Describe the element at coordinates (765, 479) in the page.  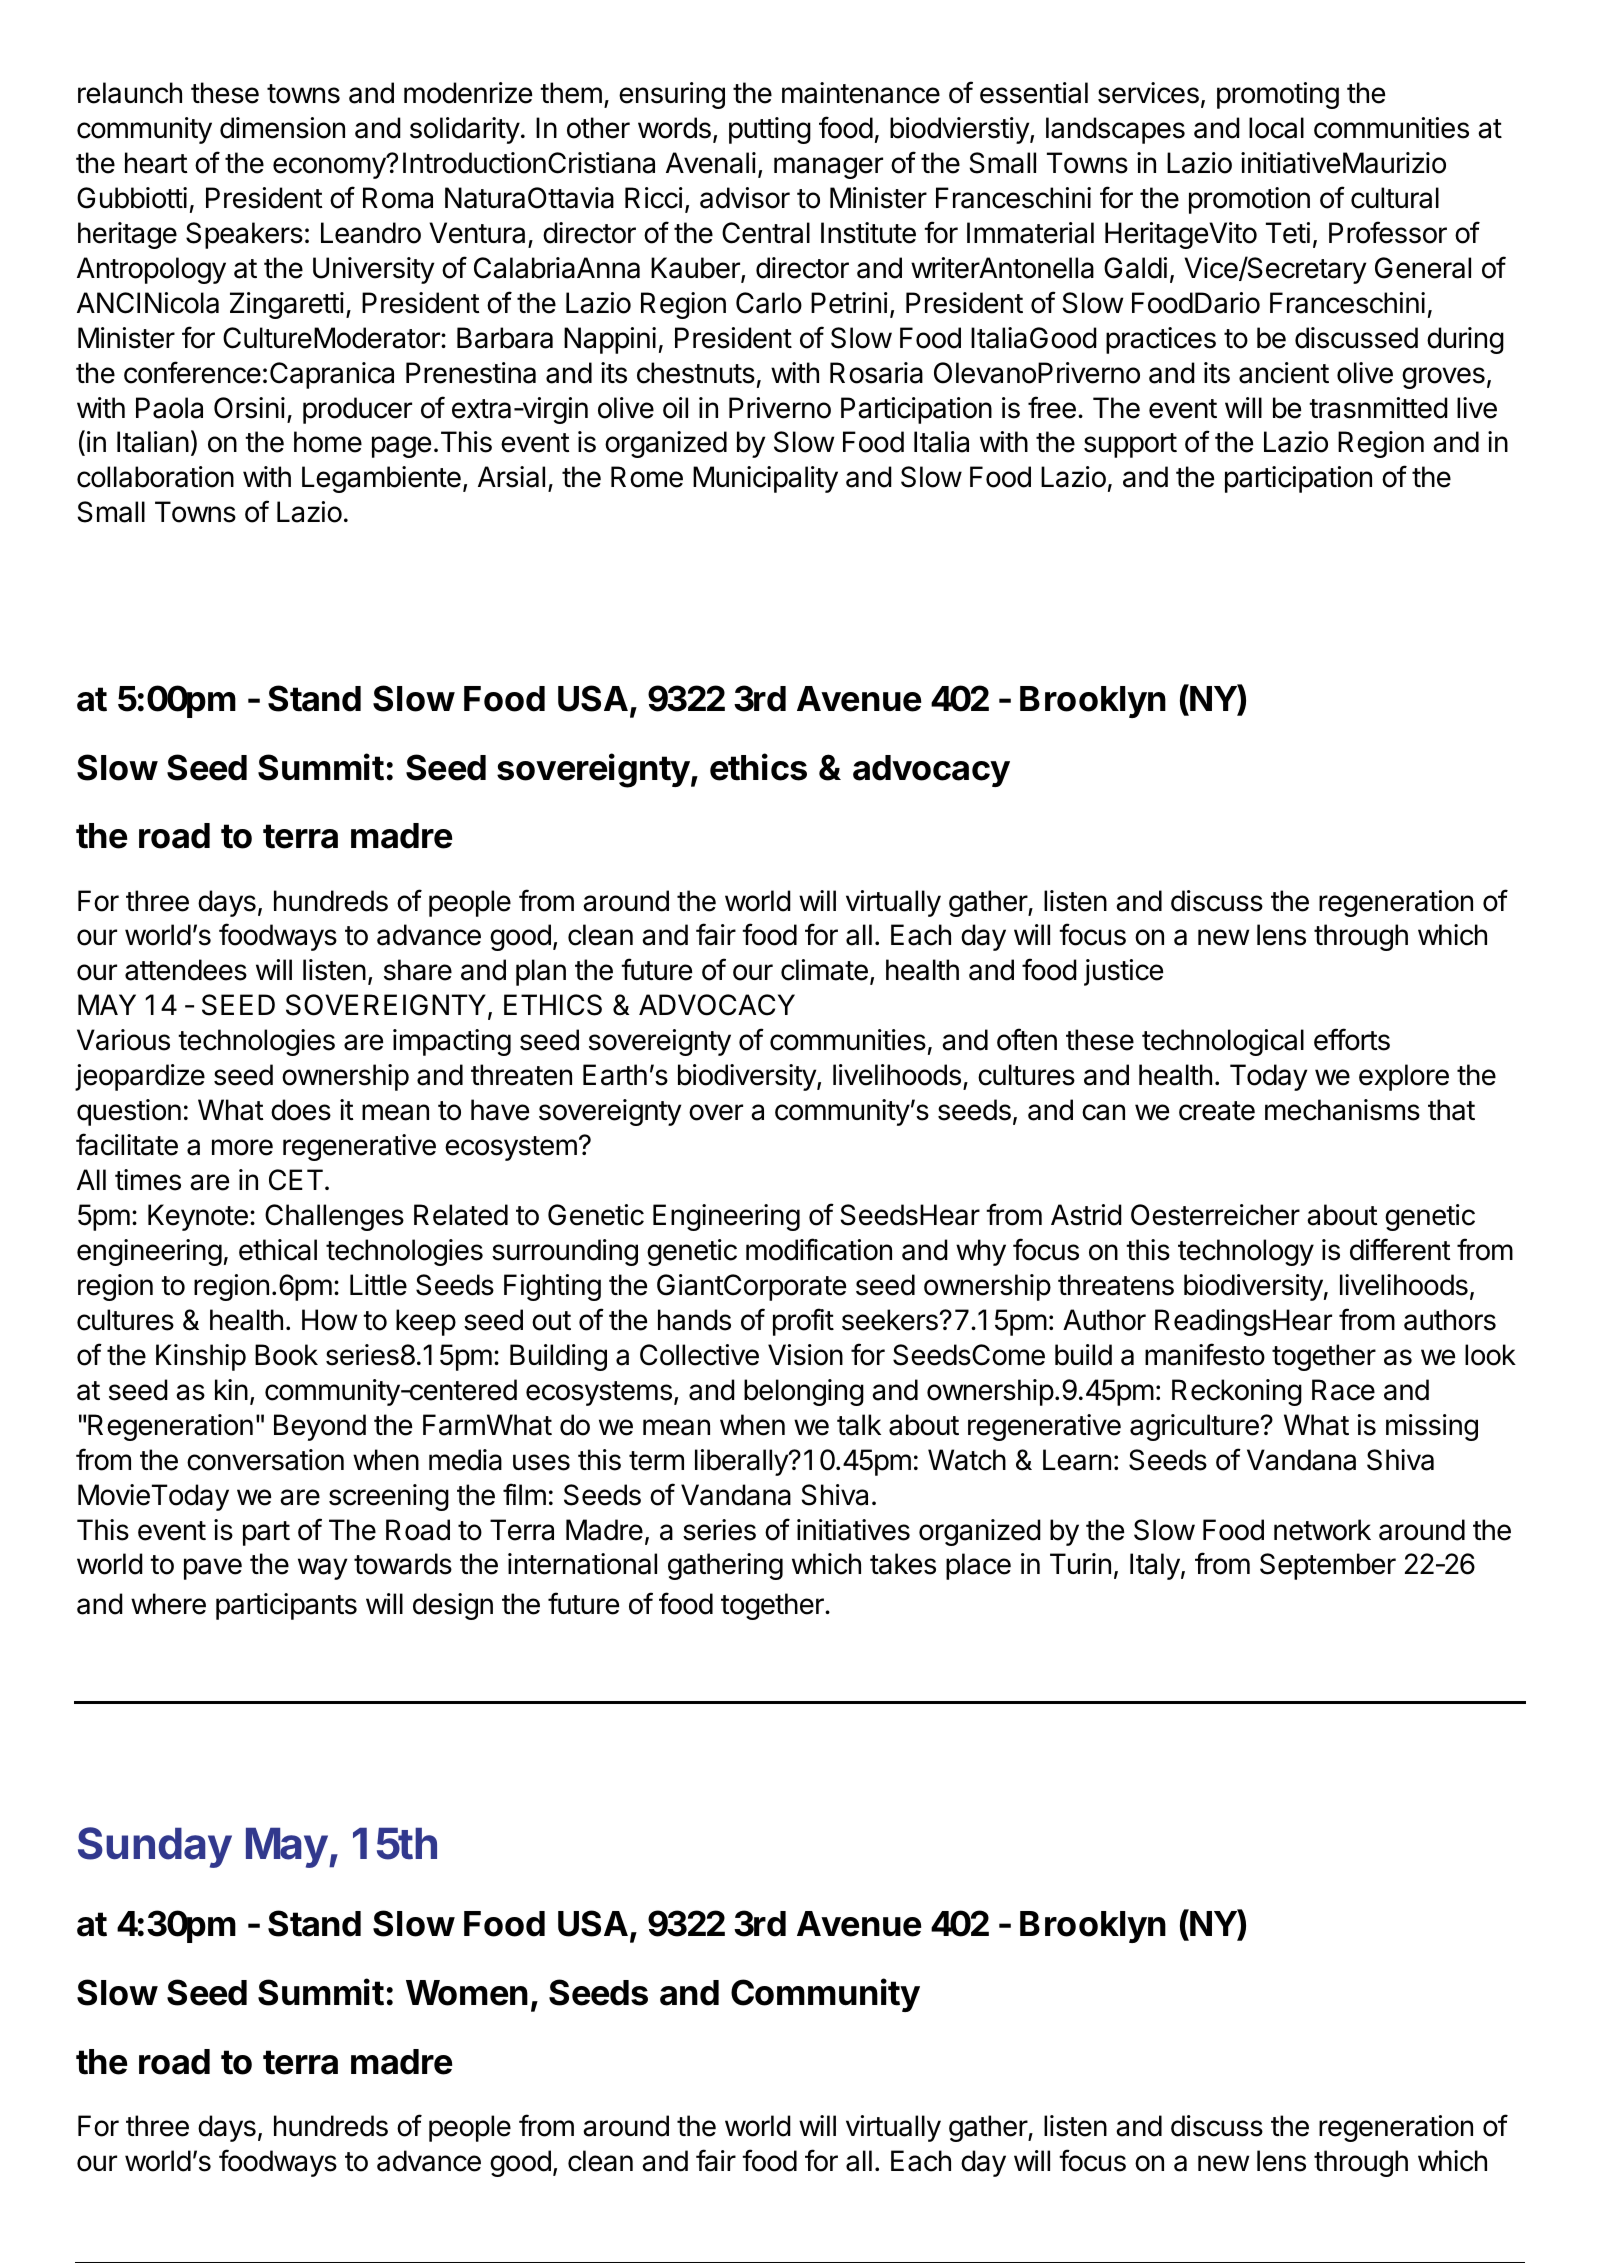
I see `Municipality` at that location.
